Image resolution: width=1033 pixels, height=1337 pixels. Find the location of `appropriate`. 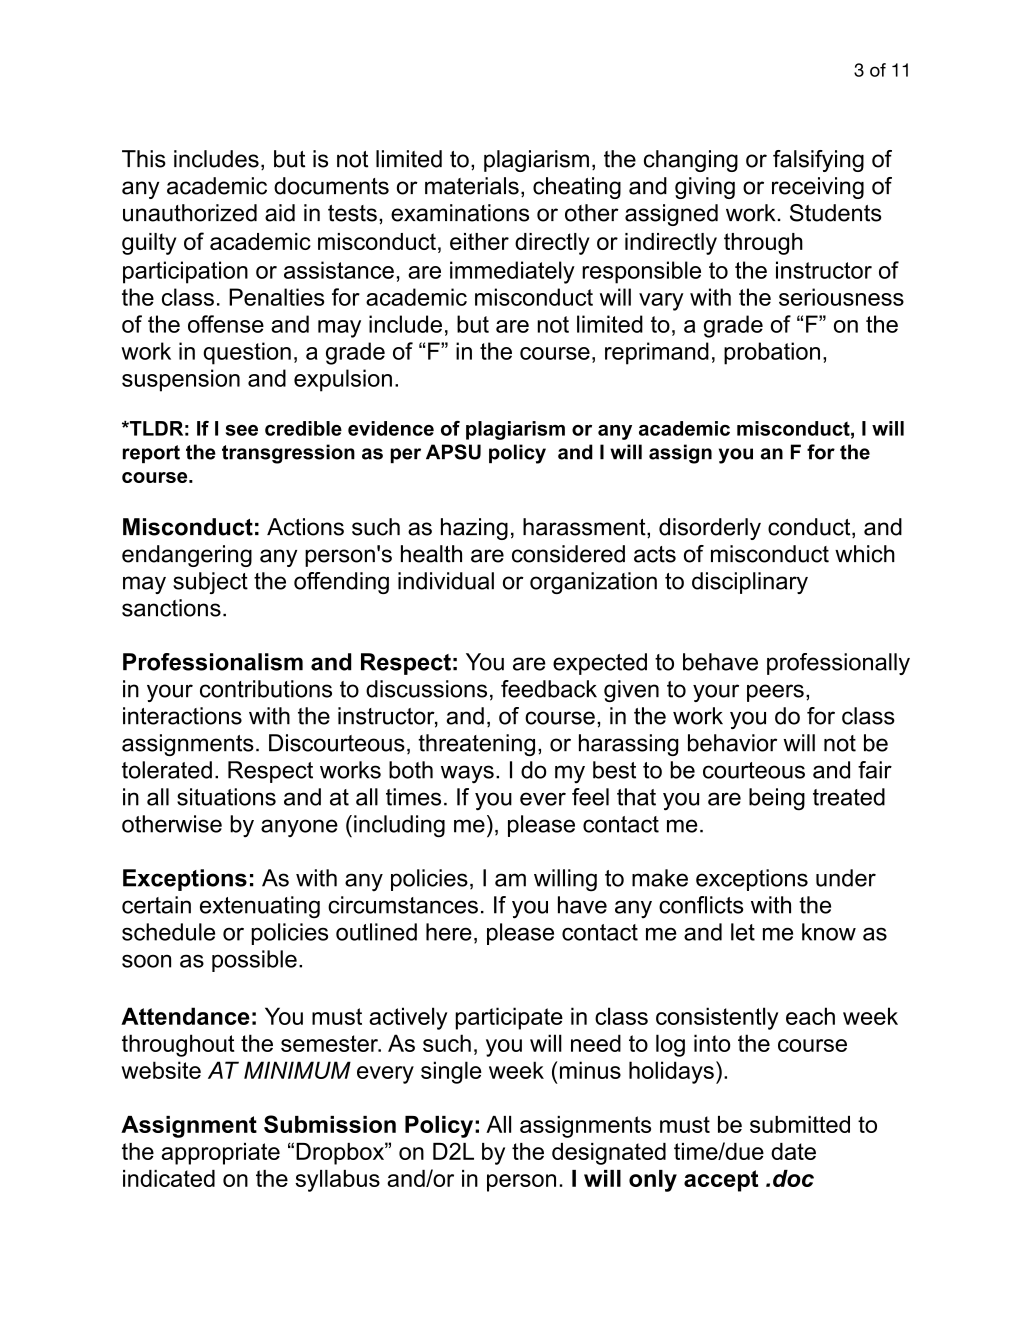

appropriate is located at coordinates (220, 1154).
